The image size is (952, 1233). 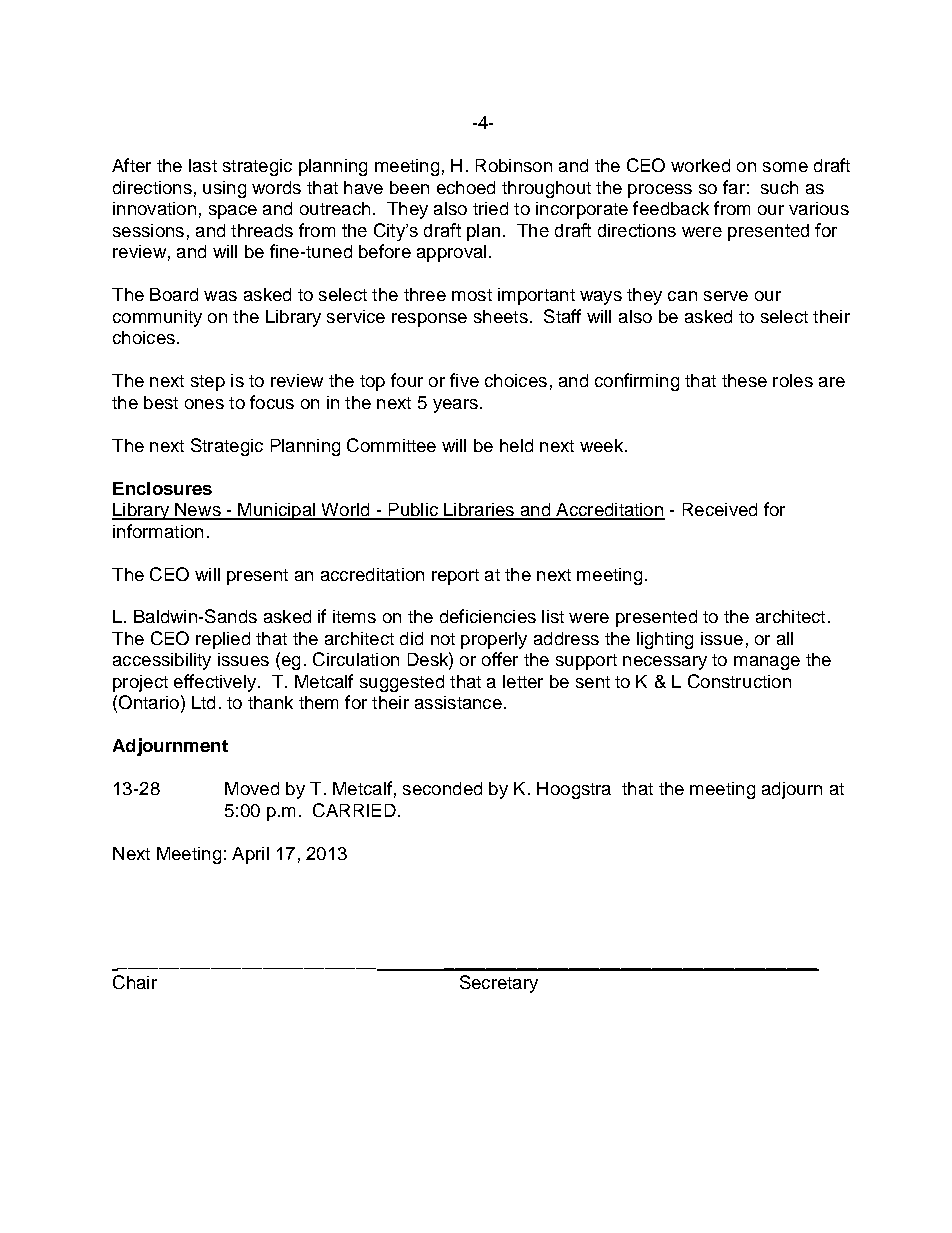 I want to click on report, so click(x=455, y=577).
